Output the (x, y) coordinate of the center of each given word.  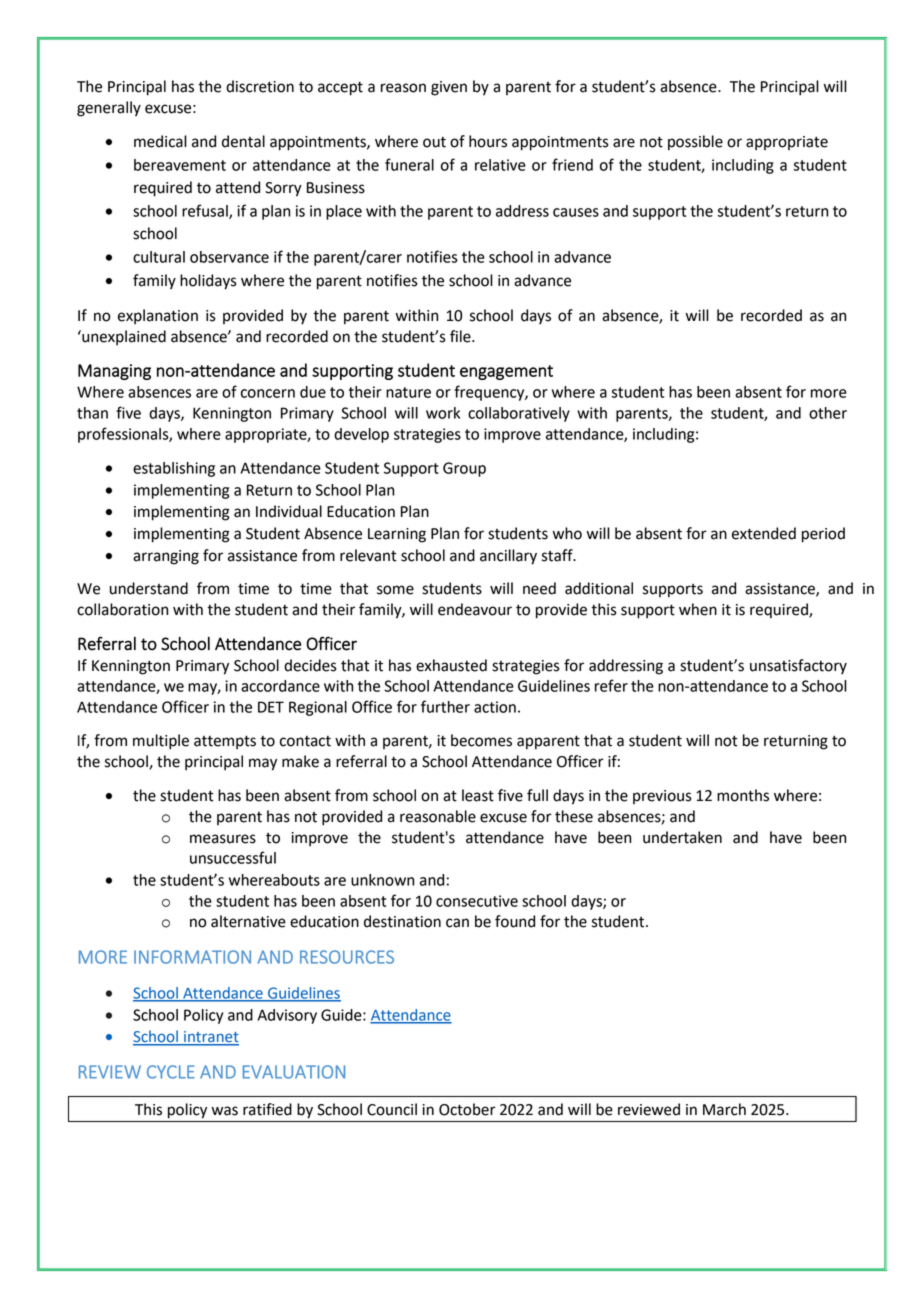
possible (695, 143)
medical (160, 141)
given (449, 88)
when (698, 609)
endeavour (475, 609)
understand (149, 588)
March (724, 1109)
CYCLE (171, 1072)
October (467, 1109)
